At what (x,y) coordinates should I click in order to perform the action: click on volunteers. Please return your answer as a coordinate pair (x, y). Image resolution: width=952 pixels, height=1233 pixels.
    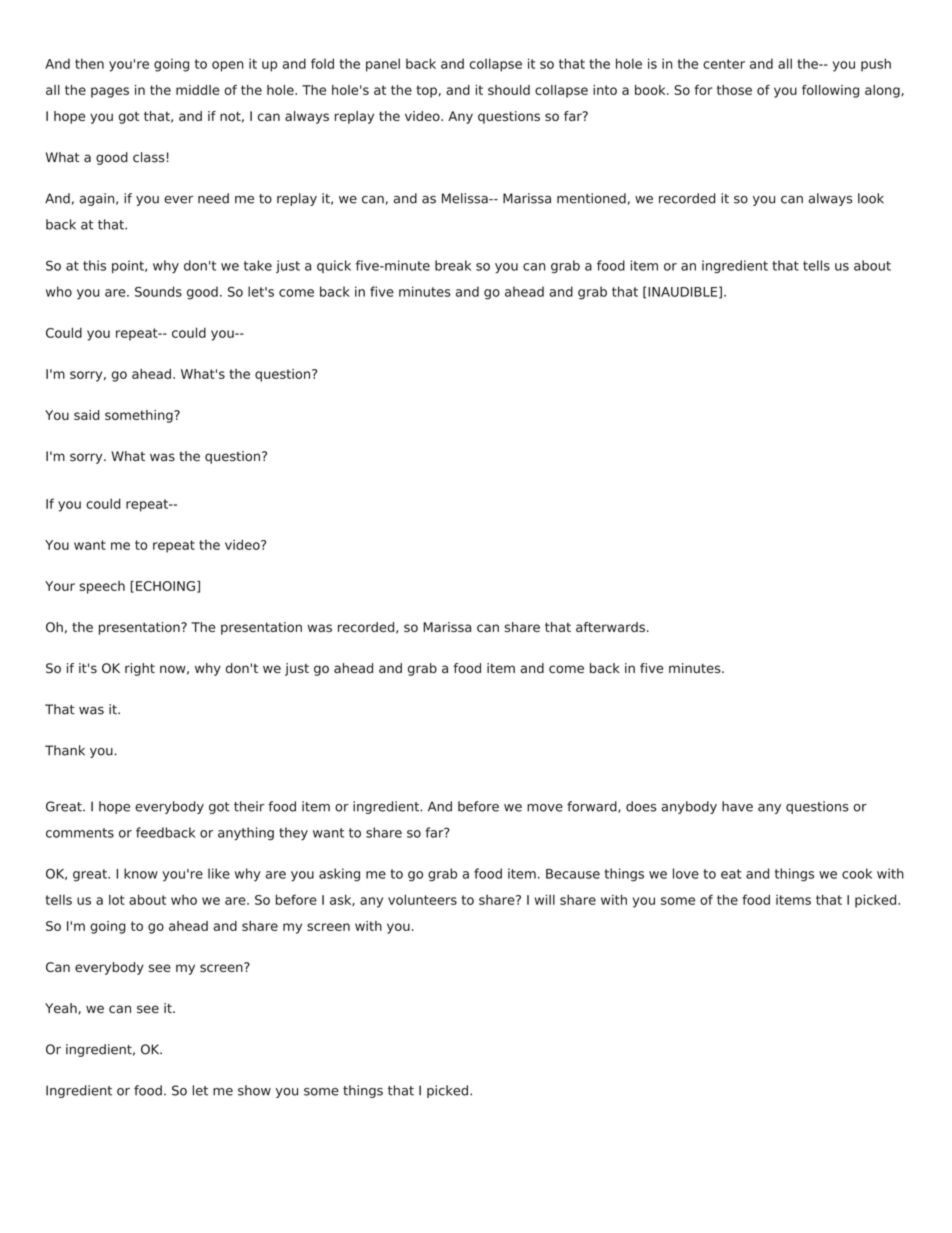
    Looking at the image, I should click on (422, 899).
